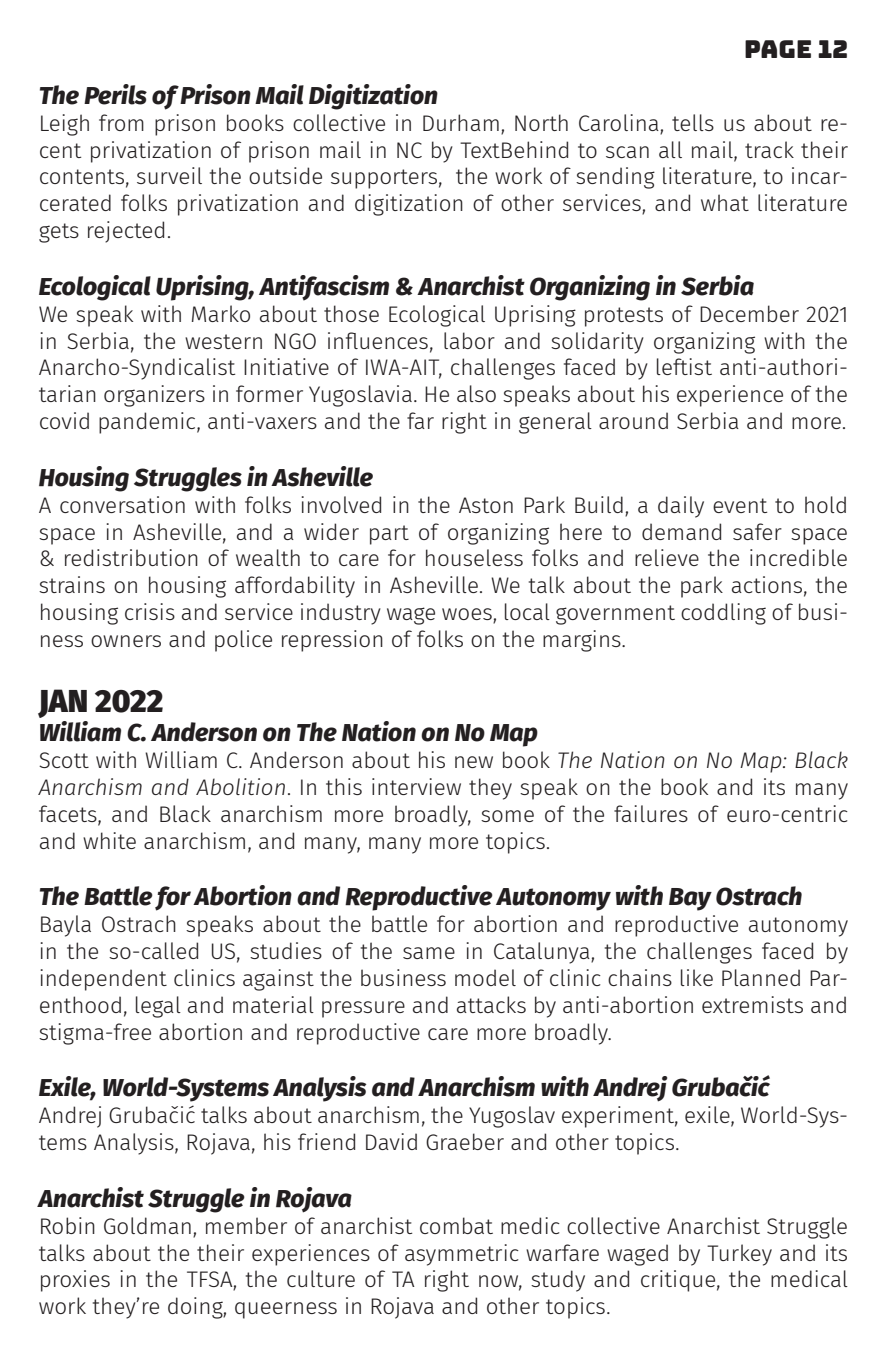  Describe the element at coordinates (723, 614) in the screenshot. I see `coddling` at that location.
